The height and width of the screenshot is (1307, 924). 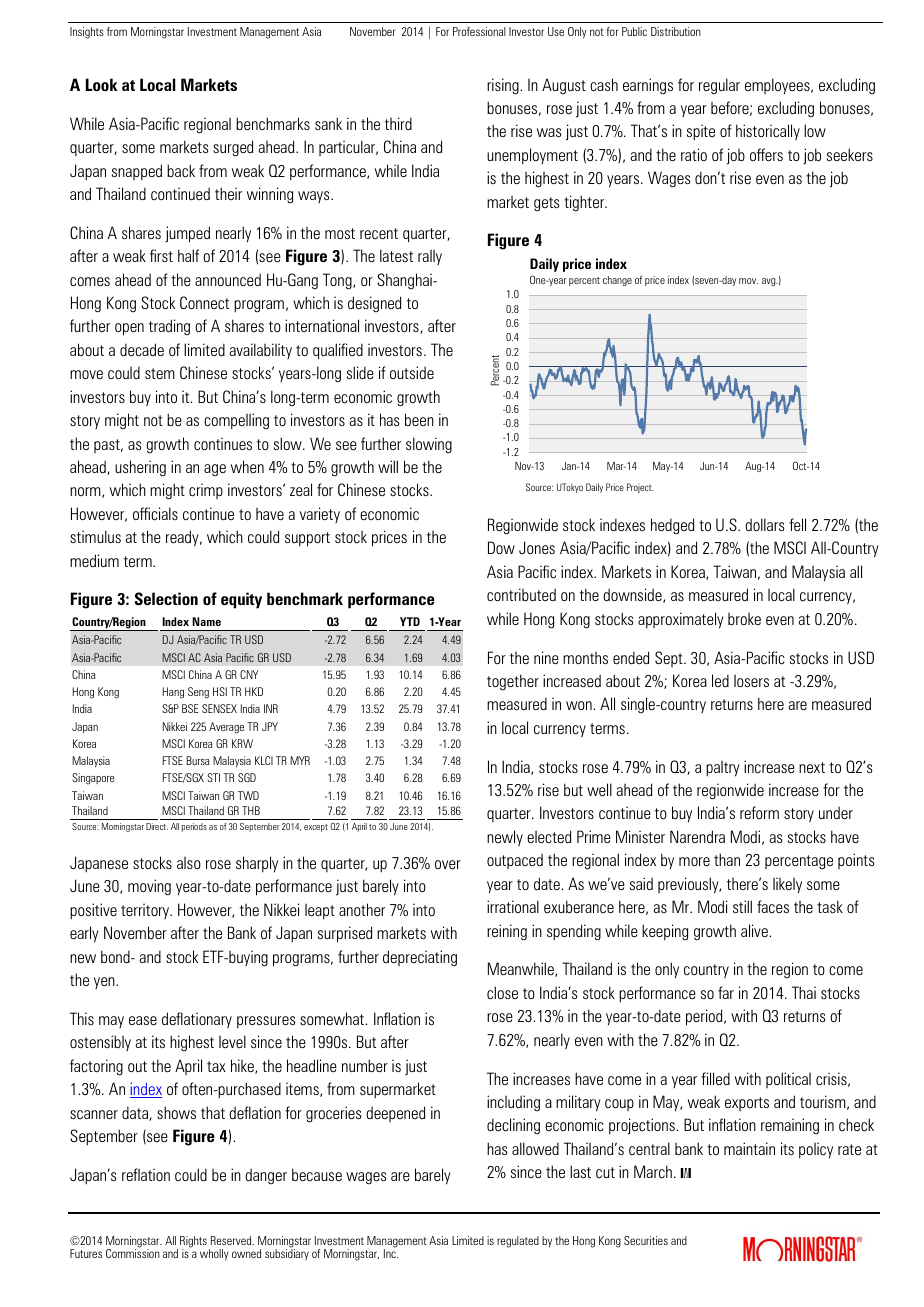 What do you see at coordinates (101, 84) in the screenshot?
I see `Look` at bounding box center [101, 84].
